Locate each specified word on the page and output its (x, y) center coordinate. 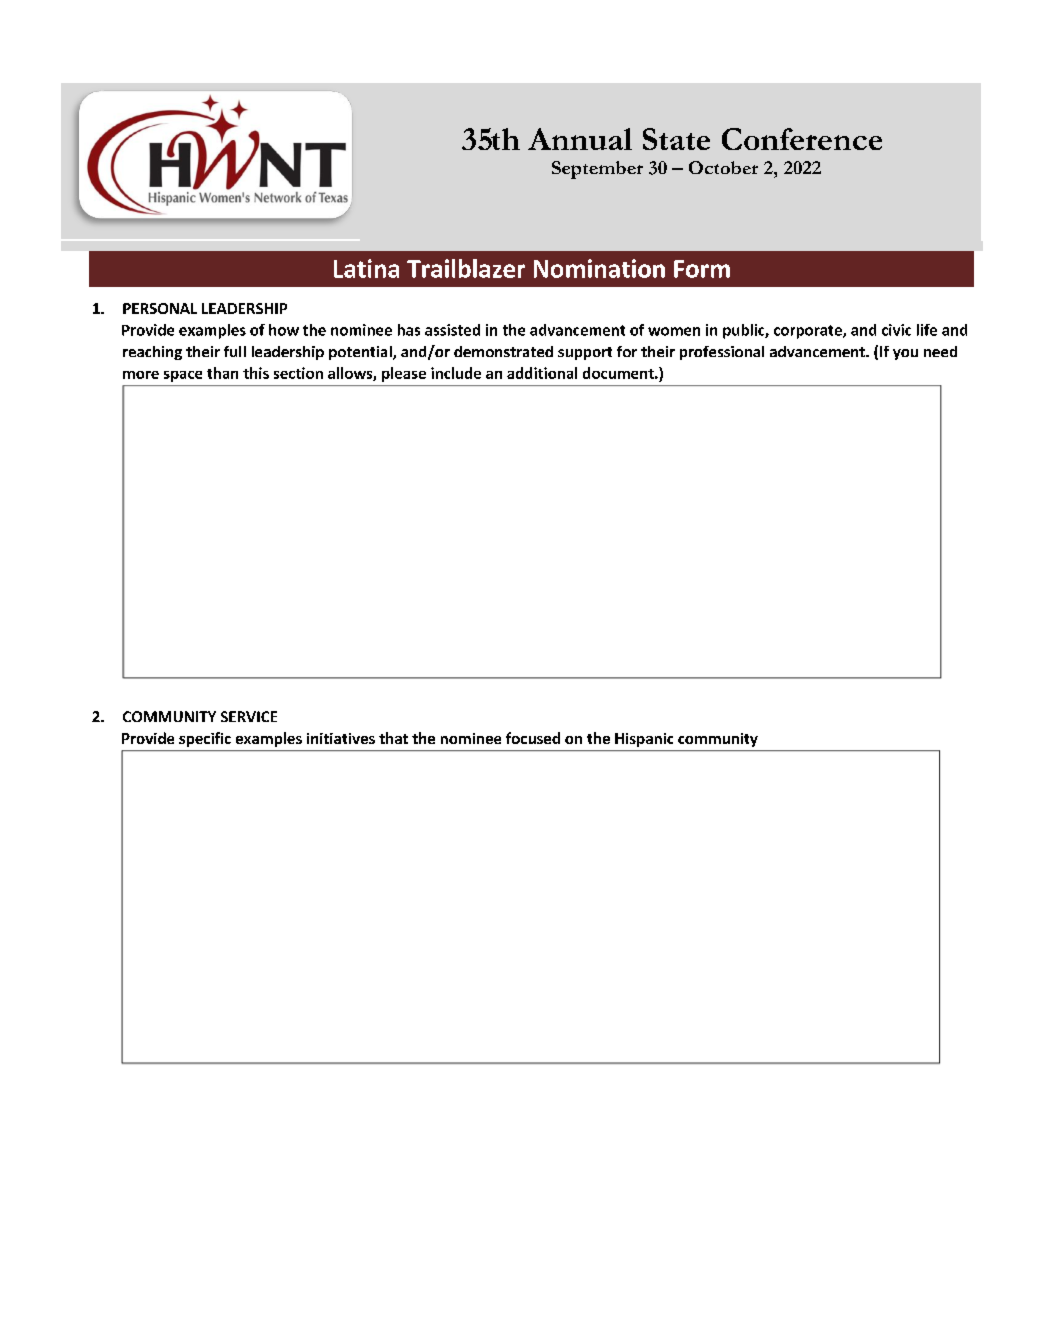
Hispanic (644, 740)
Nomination (599, 268)
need (940, 351)
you (905, 354)
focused (533, 738)
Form (702, 269)
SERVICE (249, 716)
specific (205, 739)
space (183, 376)
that (393, 738)
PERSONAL (160, 308)
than (222, 373)
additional (542, 373)
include (456, 373)
